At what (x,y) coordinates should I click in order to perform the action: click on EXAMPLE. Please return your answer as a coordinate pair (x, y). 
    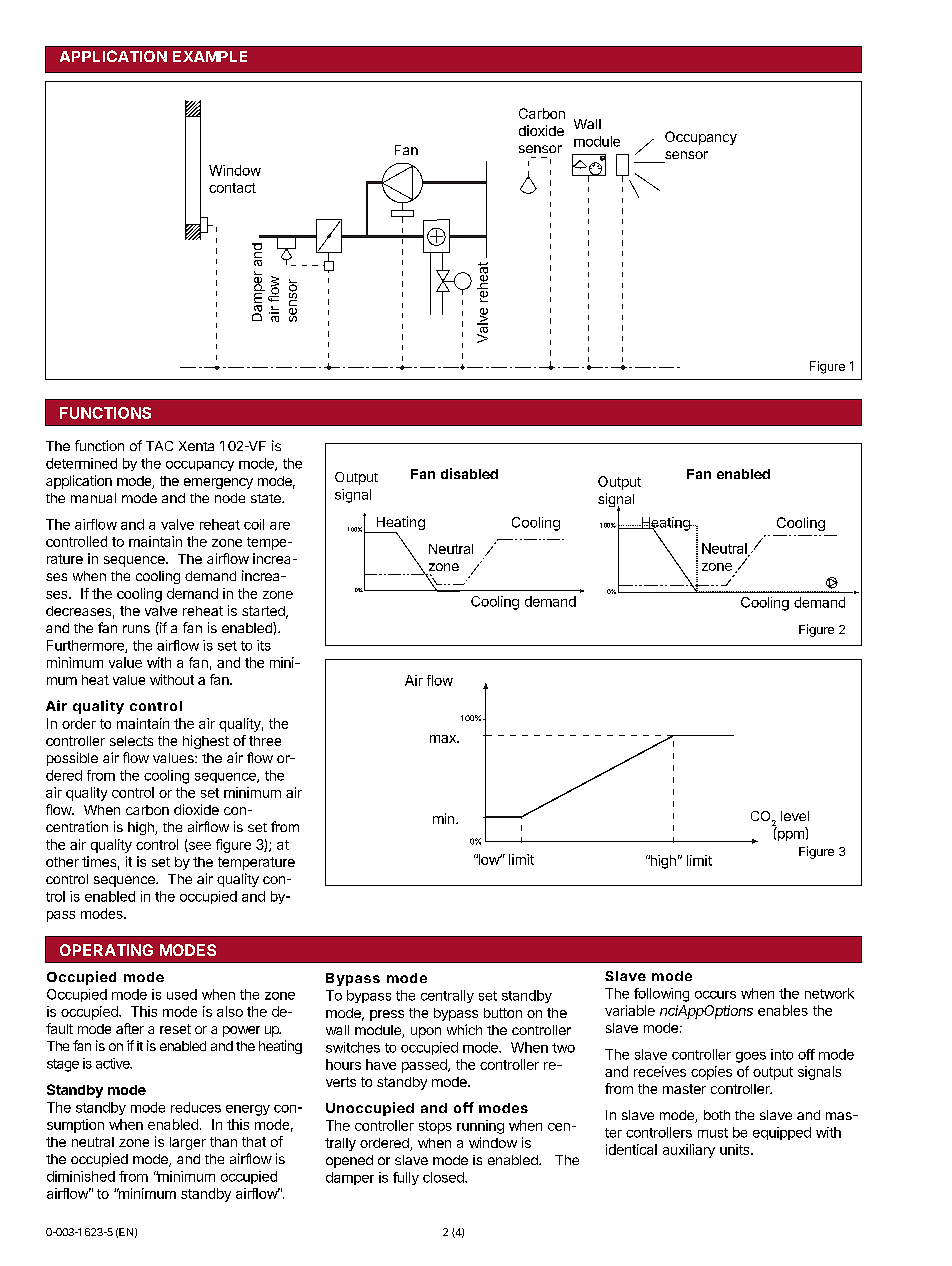
    Looking at the image, I should click on (210, 56).
